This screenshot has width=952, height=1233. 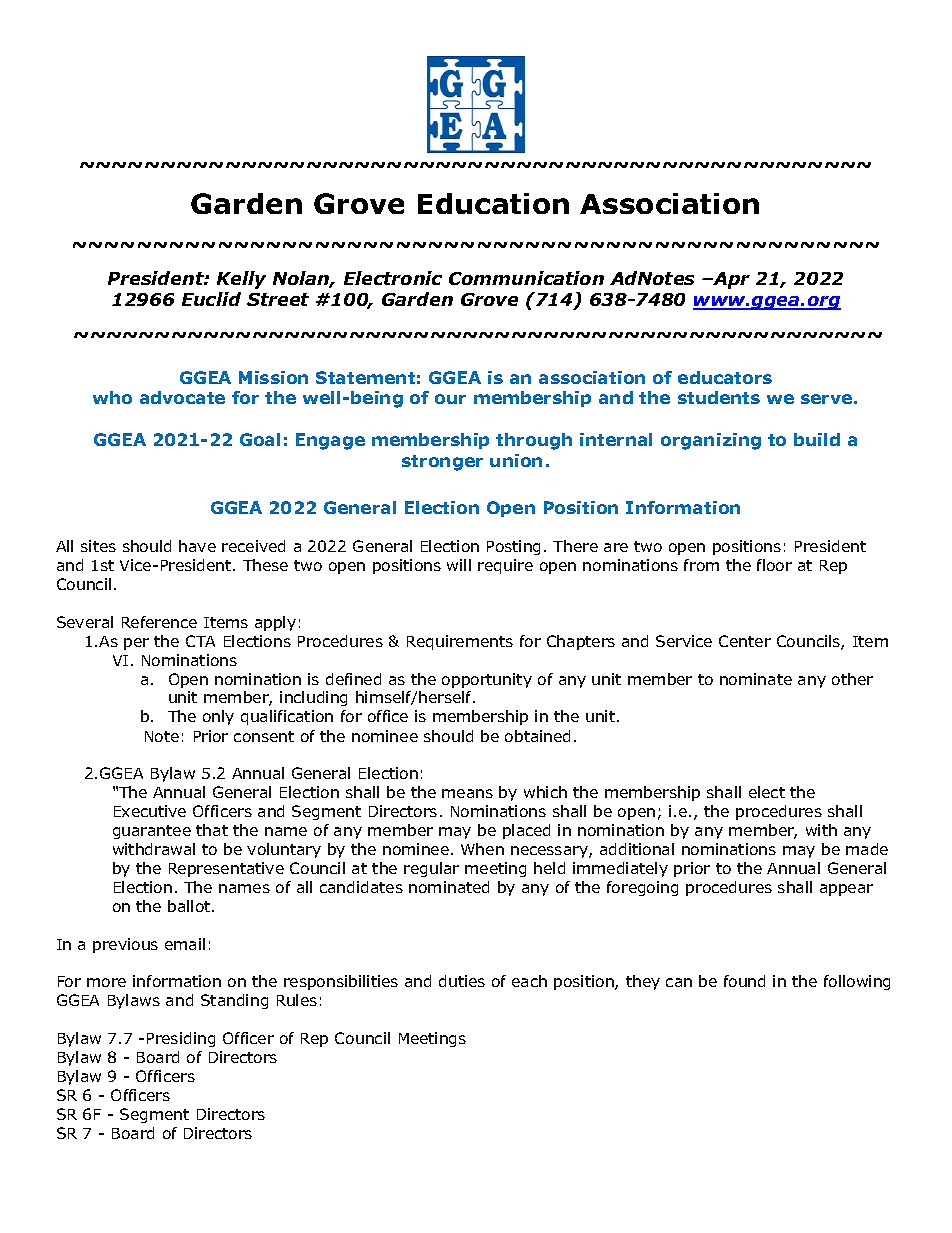 What do you see at coordinates (197, 546) in the screenshot?
I see `have` at bounding box center [197, 546].
